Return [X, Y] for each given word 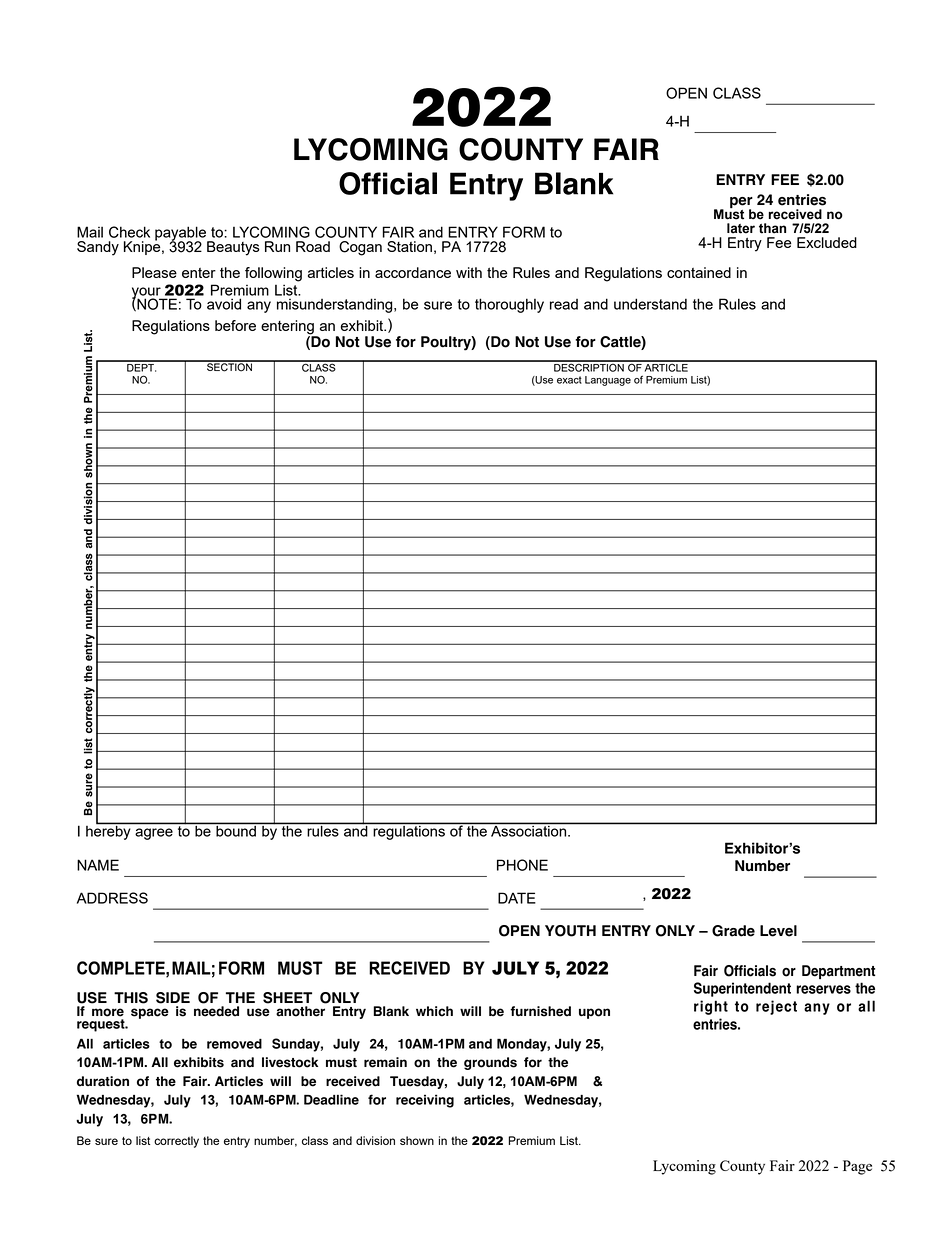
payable [181, 234]
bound [236, 830]
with [469, 272]
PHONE [522, 865]
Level [778, 931]
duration [103, 1081]
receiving [425, 1101]
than [772, 228]
